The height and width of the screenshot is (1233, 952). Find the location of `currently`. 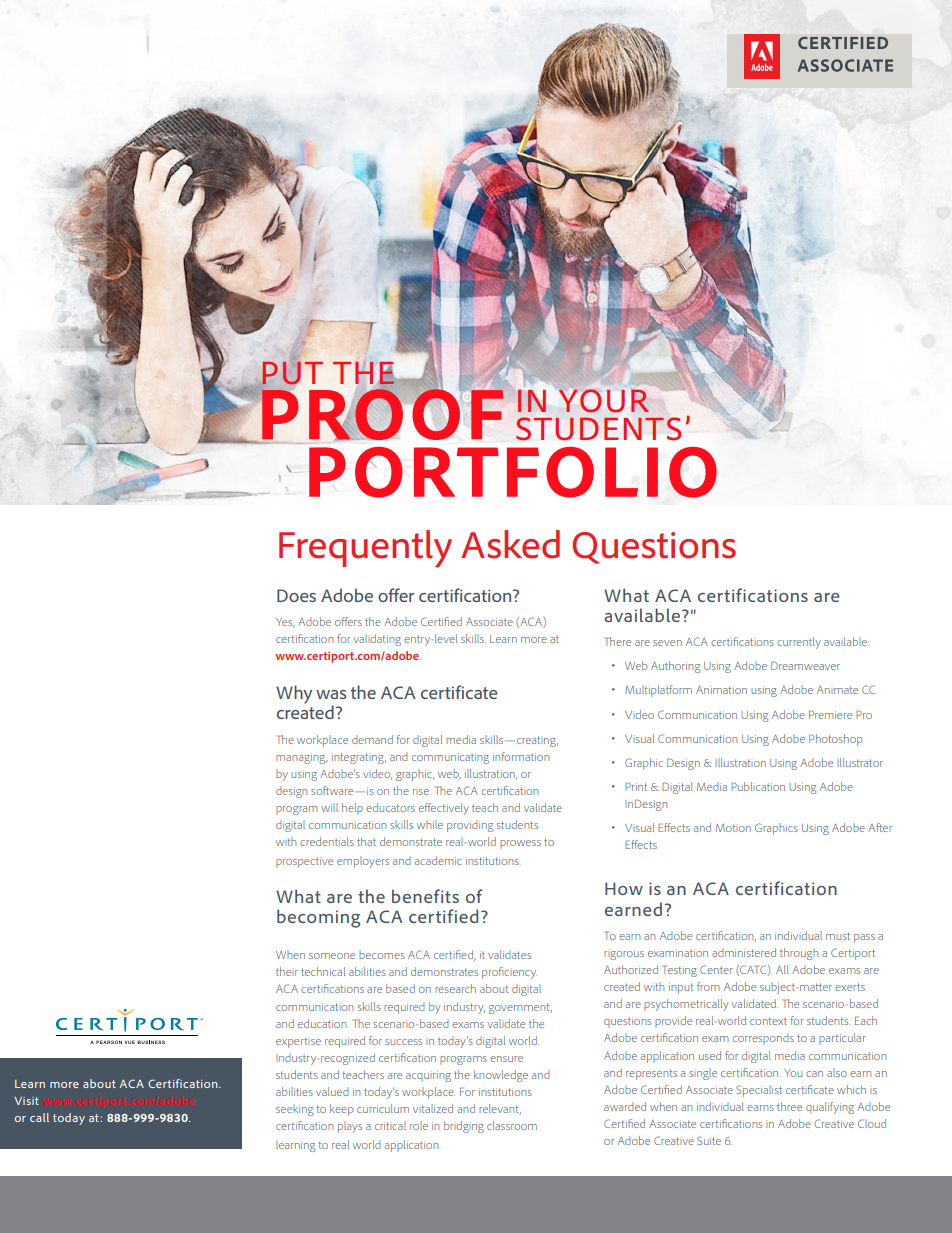

currently is located at coordinates (799, 643).
